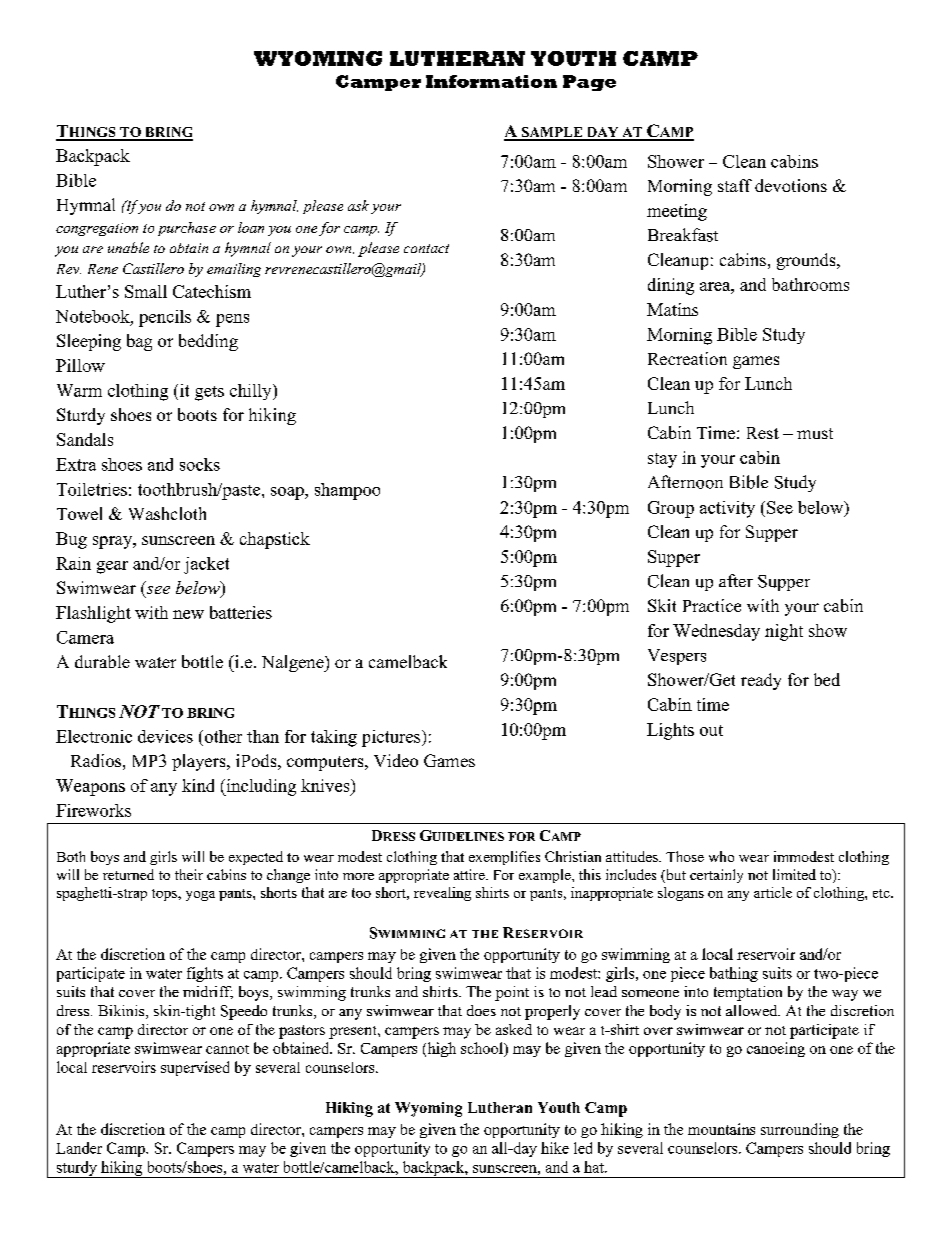 This image has width=952, height=1233. I want to click on night, so click(784, 632).
